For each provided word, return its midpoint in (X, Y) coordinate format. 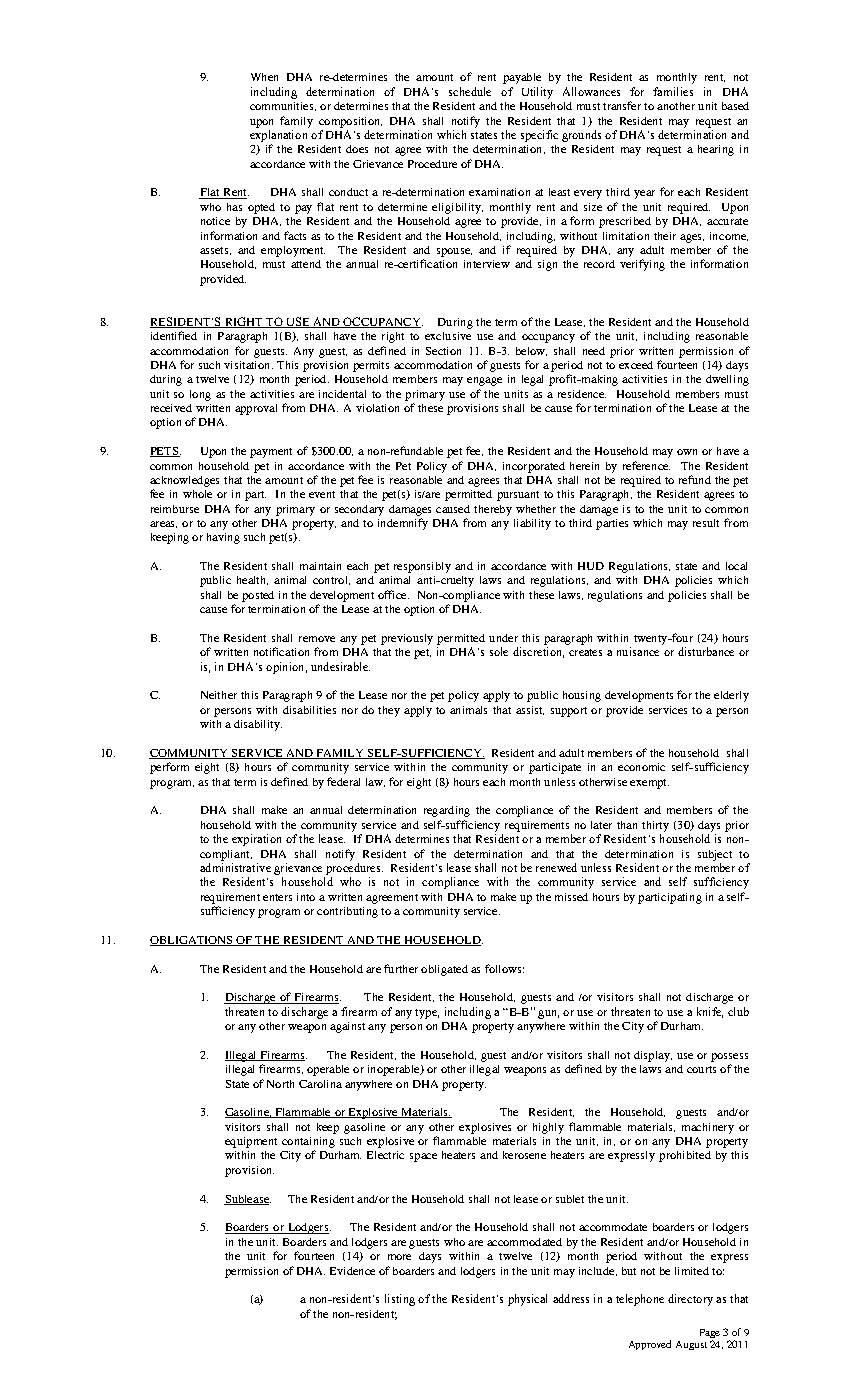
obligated (444, 970)
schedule (470, 91)
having (223, 538)
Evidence (352, 1271)
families (673, 91)
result (706, 523)
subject (715, 855)
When (264, 77)
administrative (235, 867)
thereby (493, 510)
